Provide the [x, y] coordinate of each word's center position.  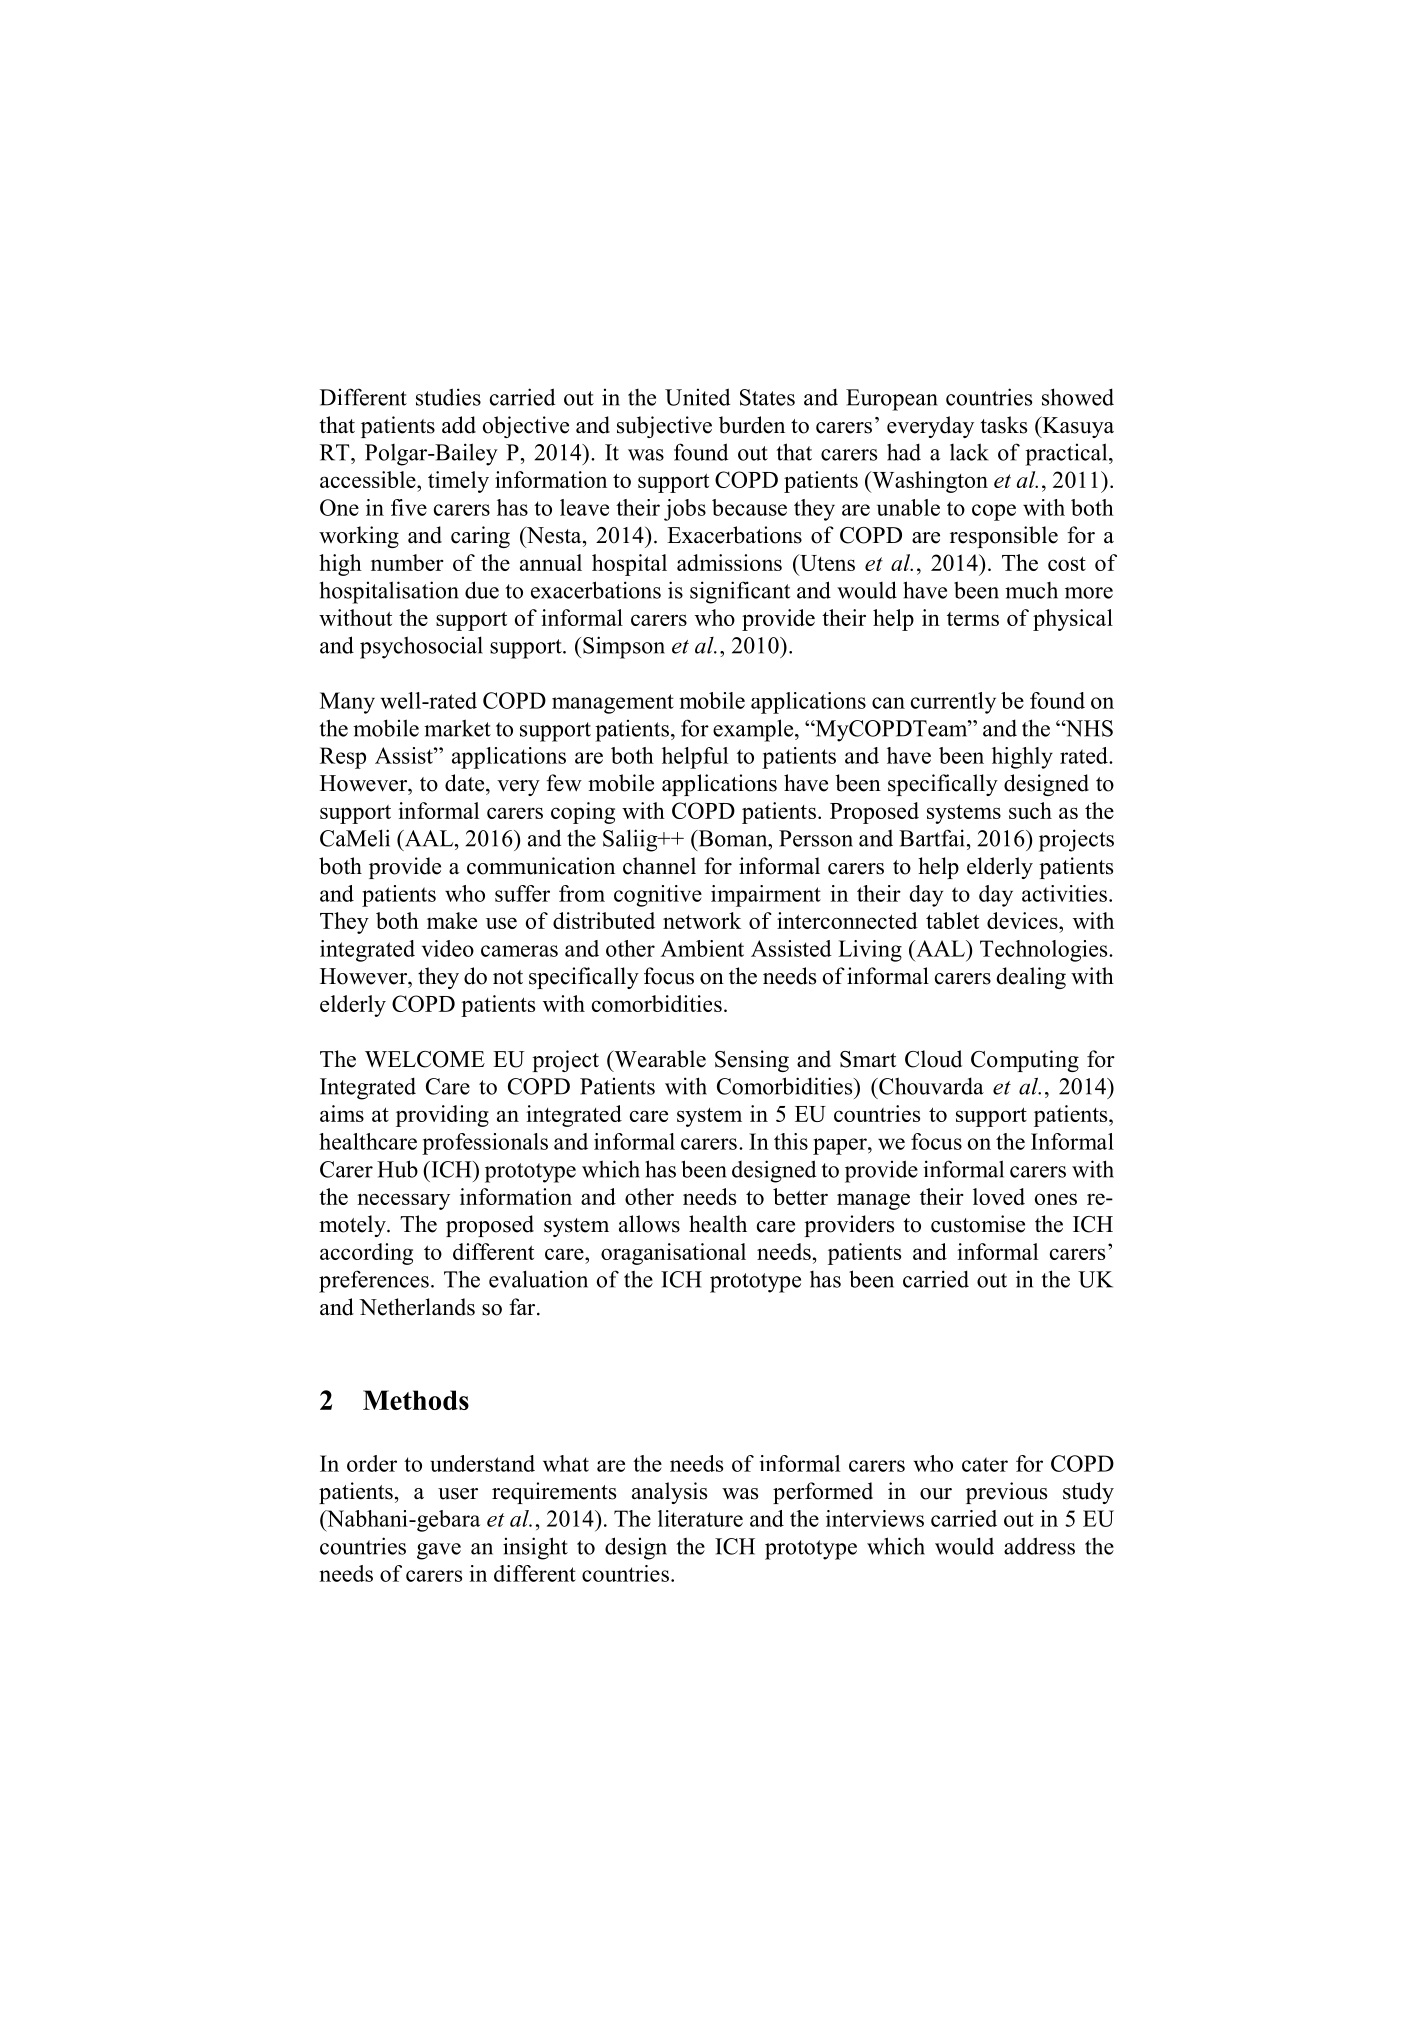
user [458, 1494]
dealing [1031, 978]
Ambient [702, 948]
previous [1006, 1493]
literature [700, 1518]
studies [448, 397]
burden [752, 425]
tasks [1003, 425]
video [448, 948]
